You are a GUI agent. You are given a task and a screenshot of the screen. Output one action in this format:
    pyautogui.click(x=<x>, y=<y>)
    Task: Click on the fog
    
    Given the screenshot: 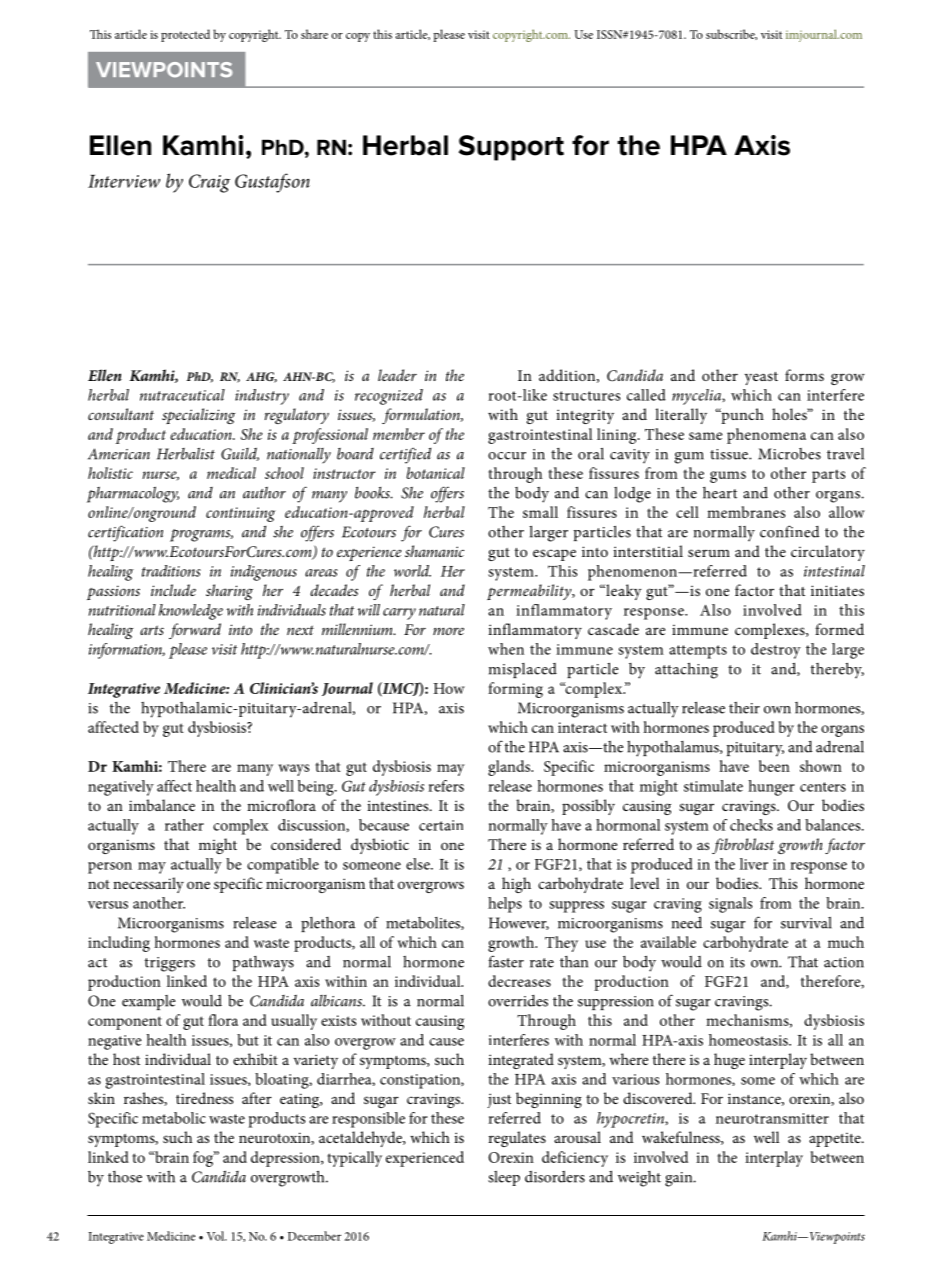 What is the action you would take?
    pyautogui.click(x=204, y=1159)
